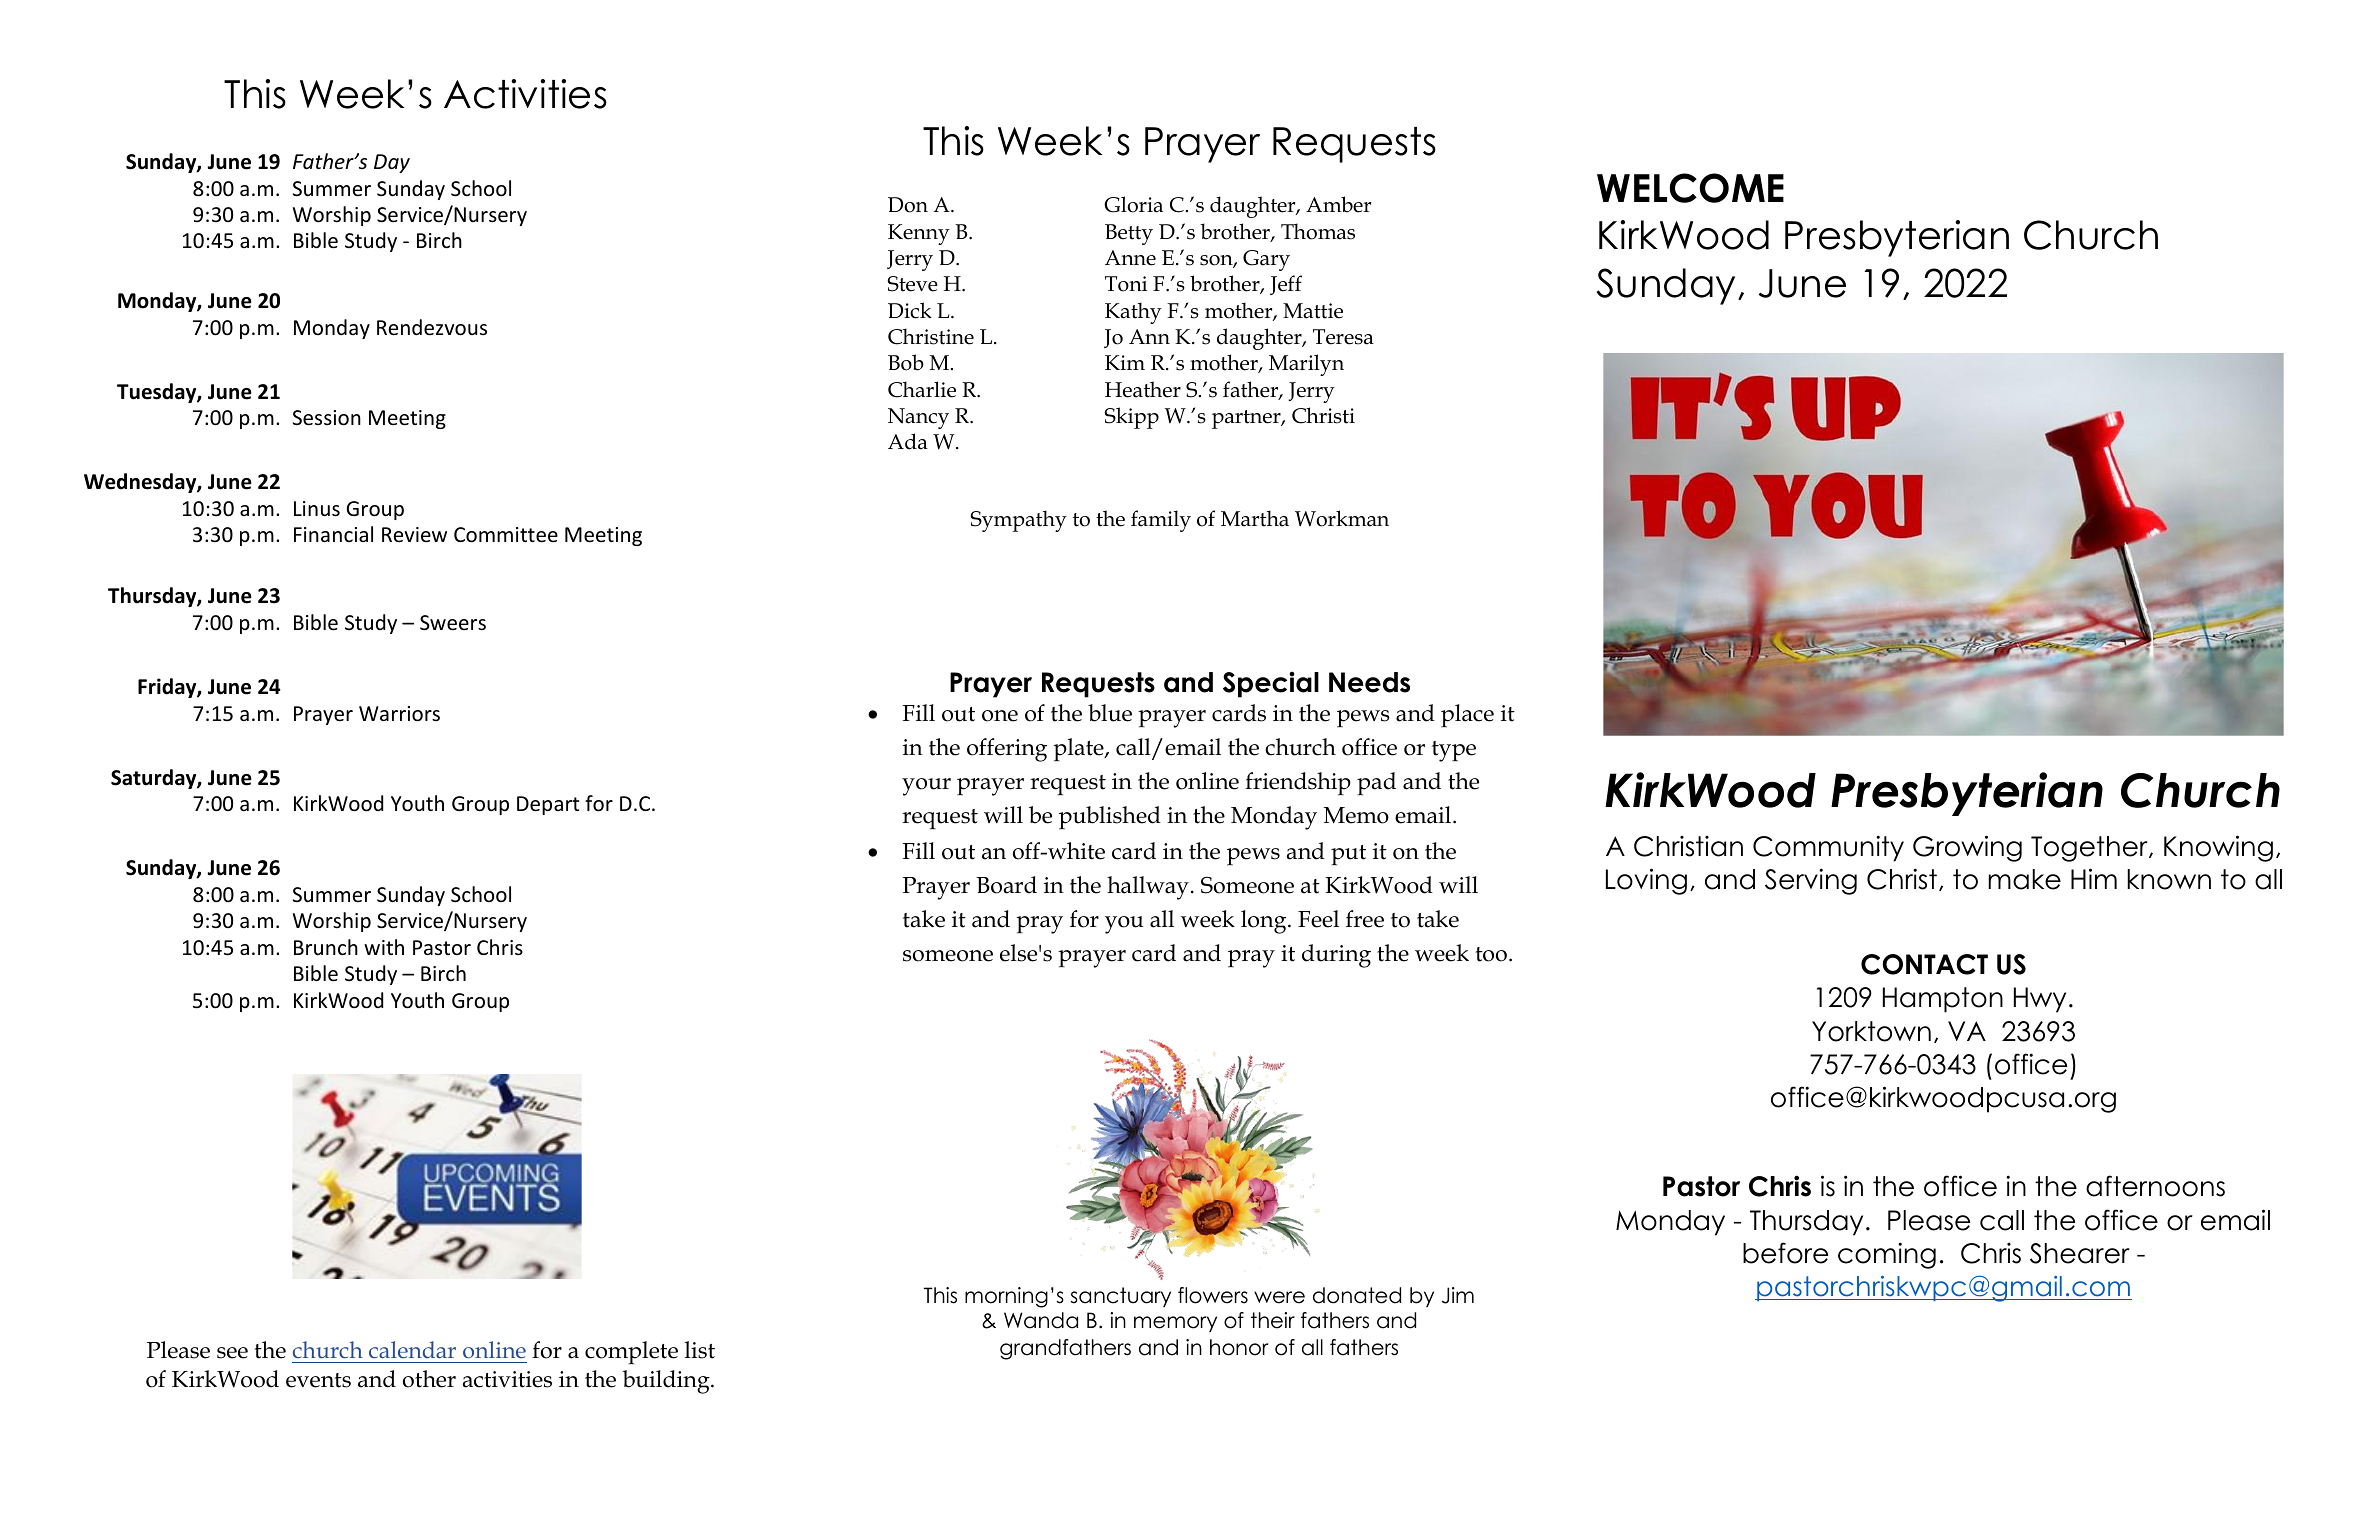  Describe the element at coordinates (548, 805) in the document. I see `Depart` at that location.
